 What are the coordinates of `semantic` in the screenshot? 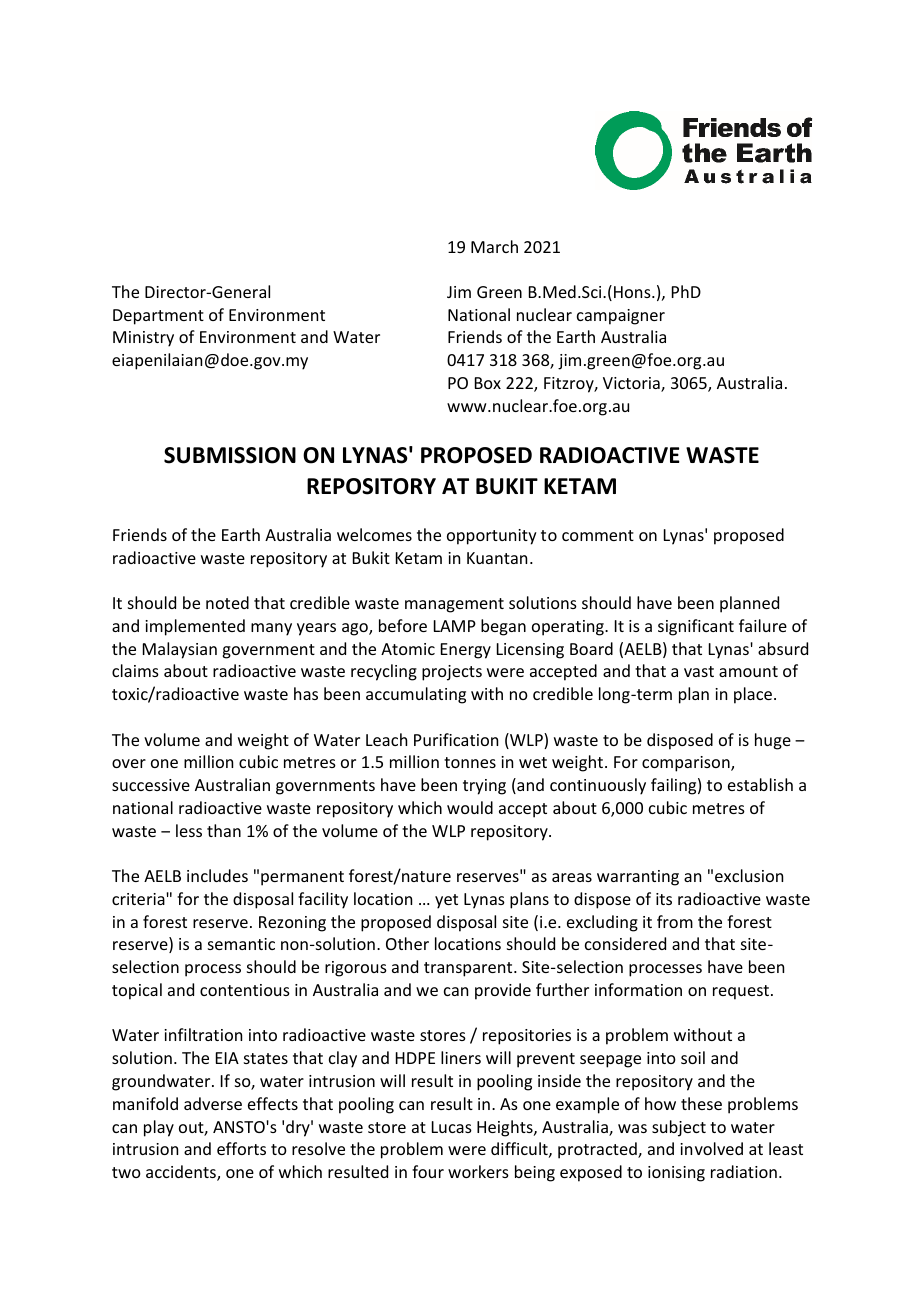 It's located at (241, 944).
